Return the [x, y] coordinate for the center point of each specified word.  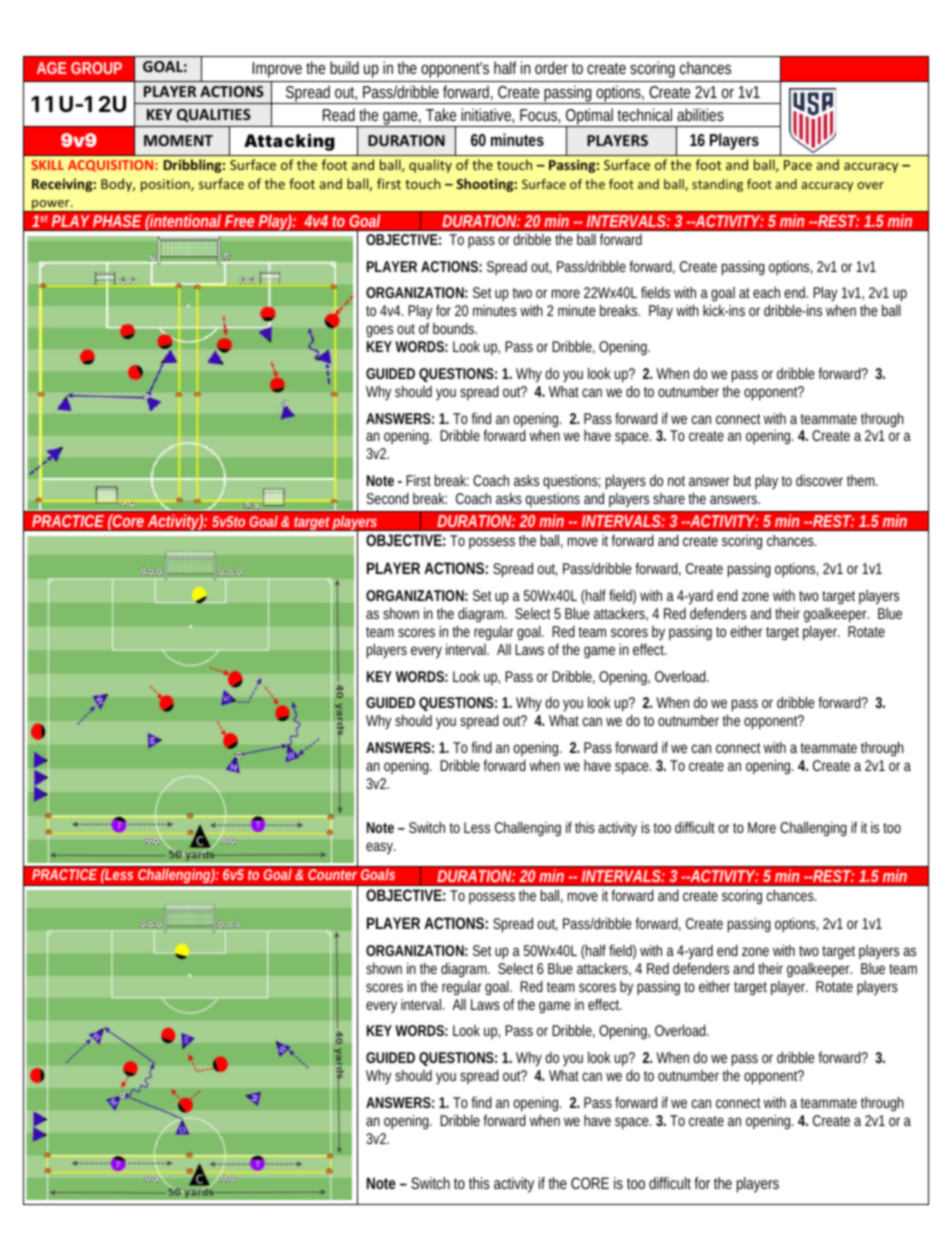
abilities [700, 114]
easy [380, 848]
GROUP [96, 68]
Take [441, 114]
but [742, 480]
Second [387, 498]
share [669, 498]
